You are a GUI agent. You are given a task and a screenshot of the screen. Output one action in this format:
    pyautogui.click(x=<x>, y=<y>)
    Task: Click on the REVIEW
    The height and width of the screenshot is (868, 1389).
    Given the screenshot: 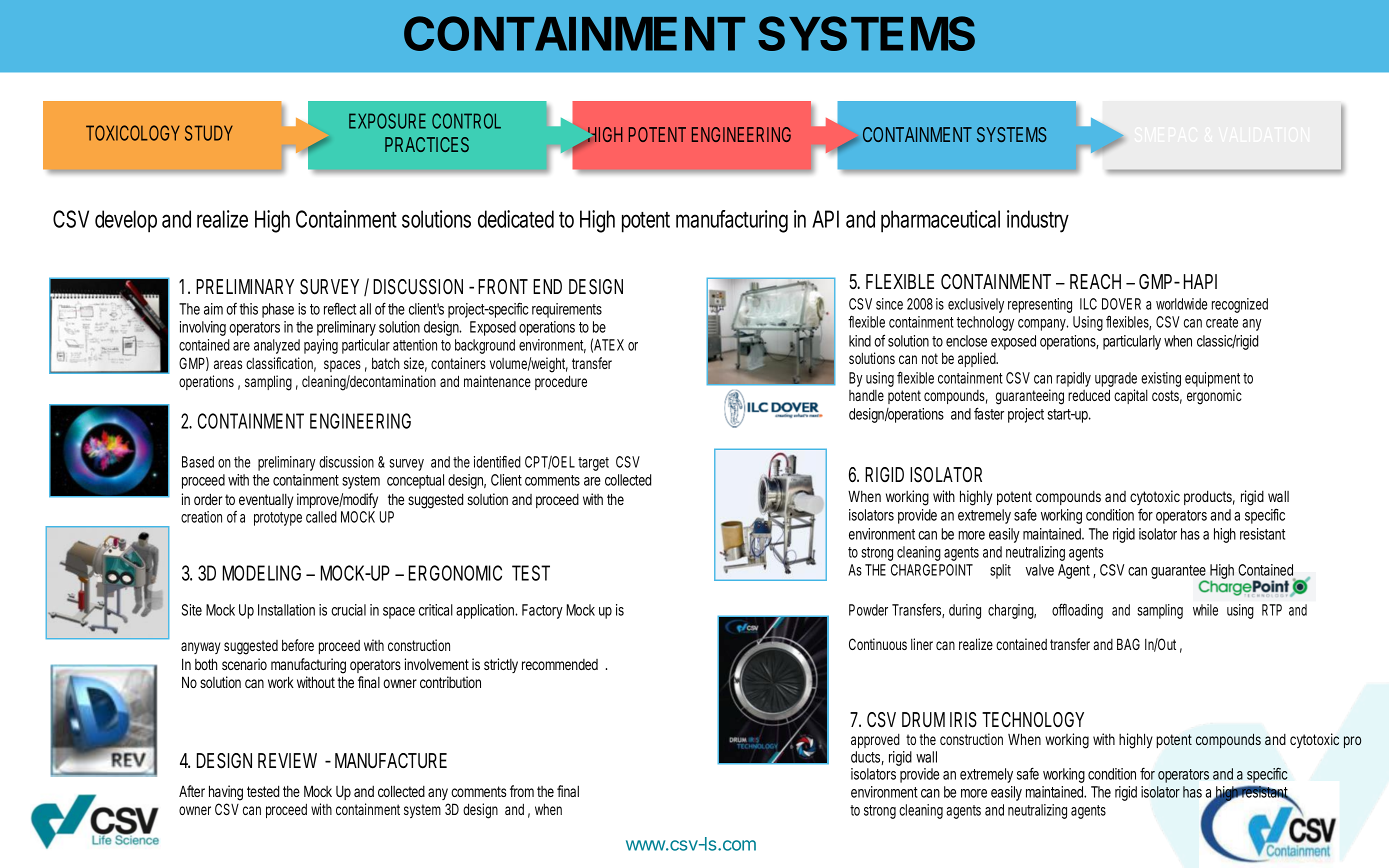 What is the action you would take?
    pyautogui.click(x=287, y=760)
